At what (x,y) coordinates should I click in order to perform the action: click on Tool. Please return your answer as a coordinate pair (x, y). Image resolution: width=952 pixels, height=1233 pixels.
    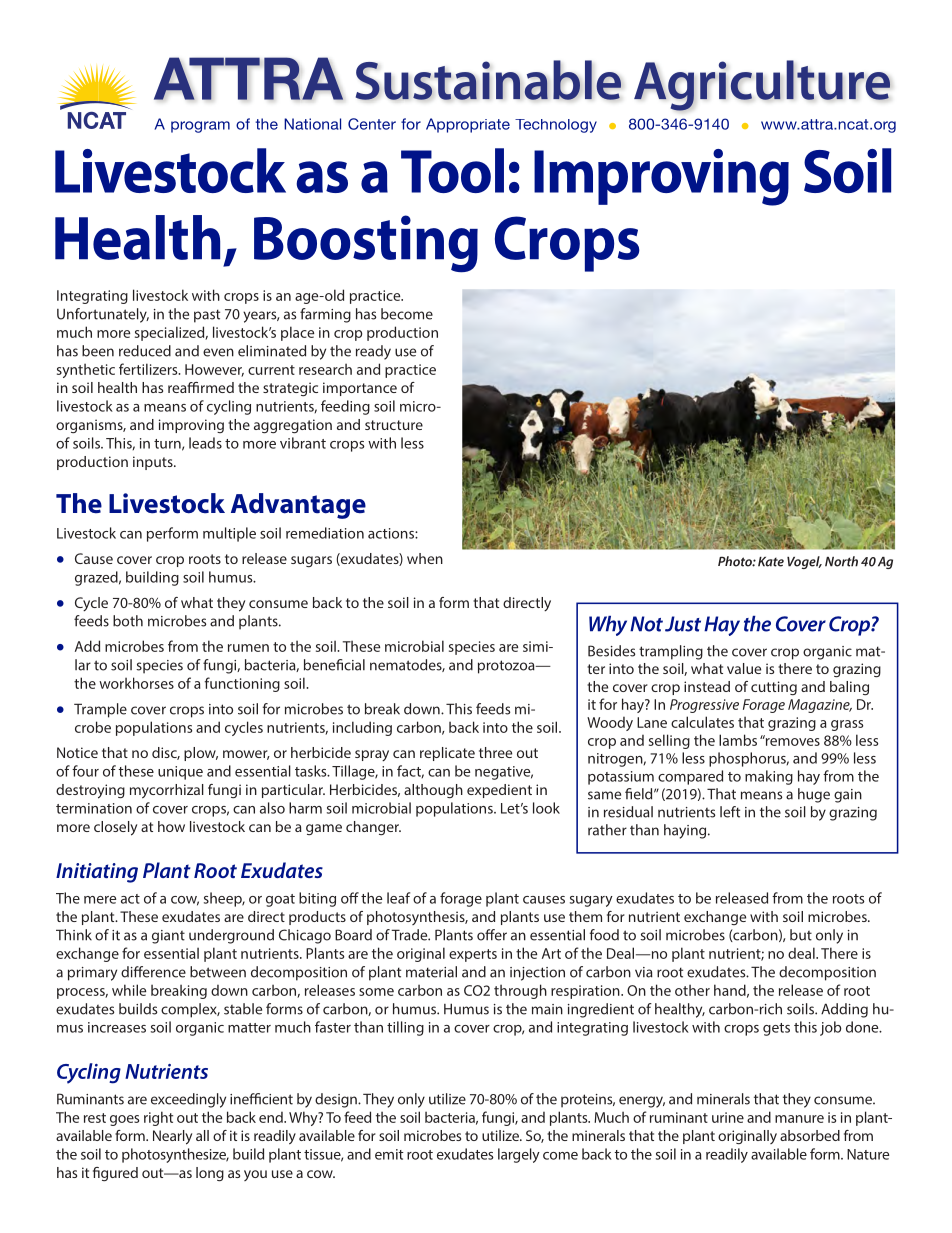
    Looking at the image, I should click on (452, 170).
